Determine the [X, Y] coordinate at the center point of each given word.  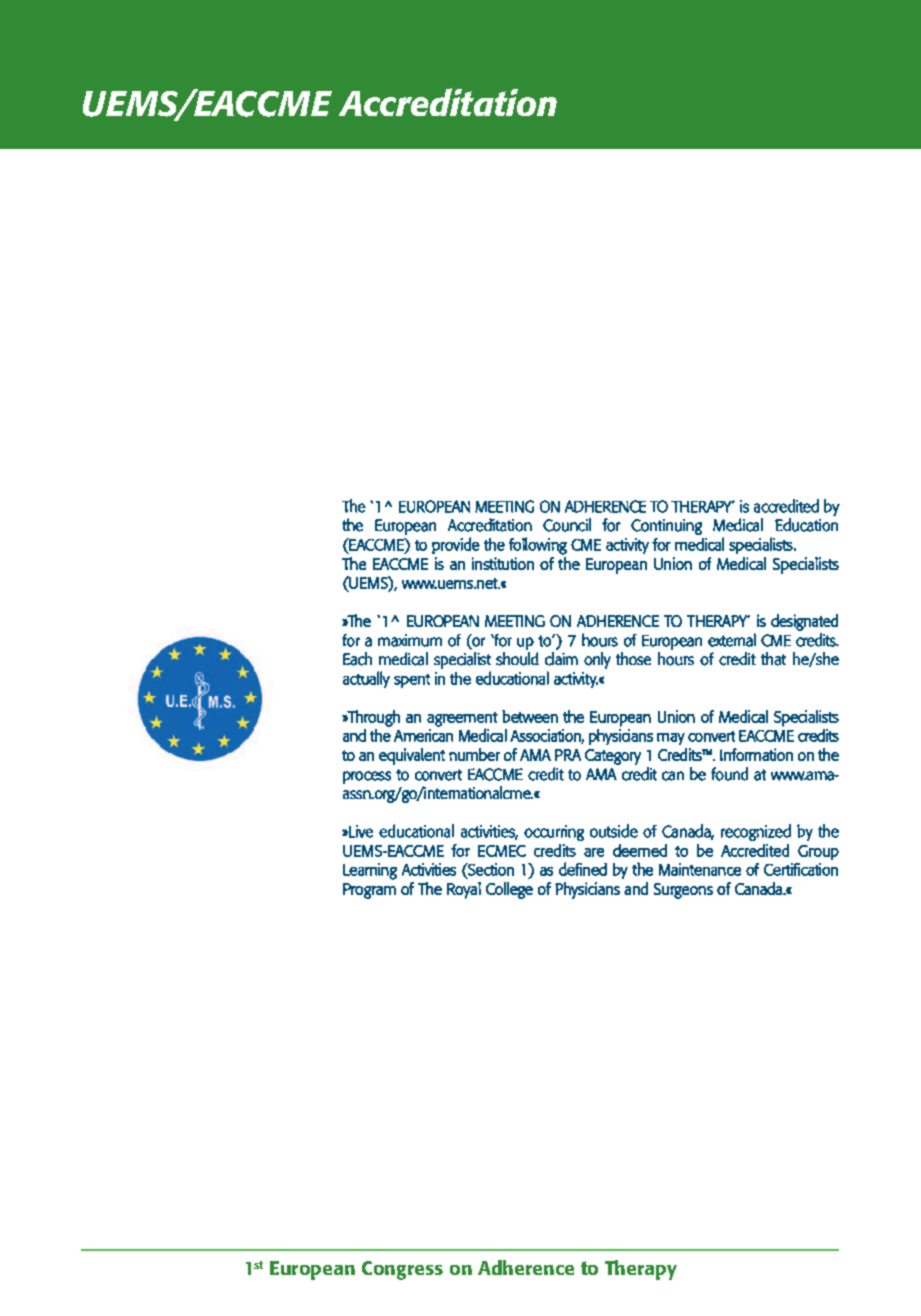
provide [456, 545]
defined [583, 869]
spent [412, 681]
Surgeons [683, 891]
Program [369, 891]
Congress [402, 1270]
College [509, 890]
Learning [370, 871]
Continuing [666, 527]
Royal [464, 890]
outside [614, 831]
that [773, 659]
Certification [801, 869]
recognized [756, 832]
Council [567, 525]
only [597, 660]
